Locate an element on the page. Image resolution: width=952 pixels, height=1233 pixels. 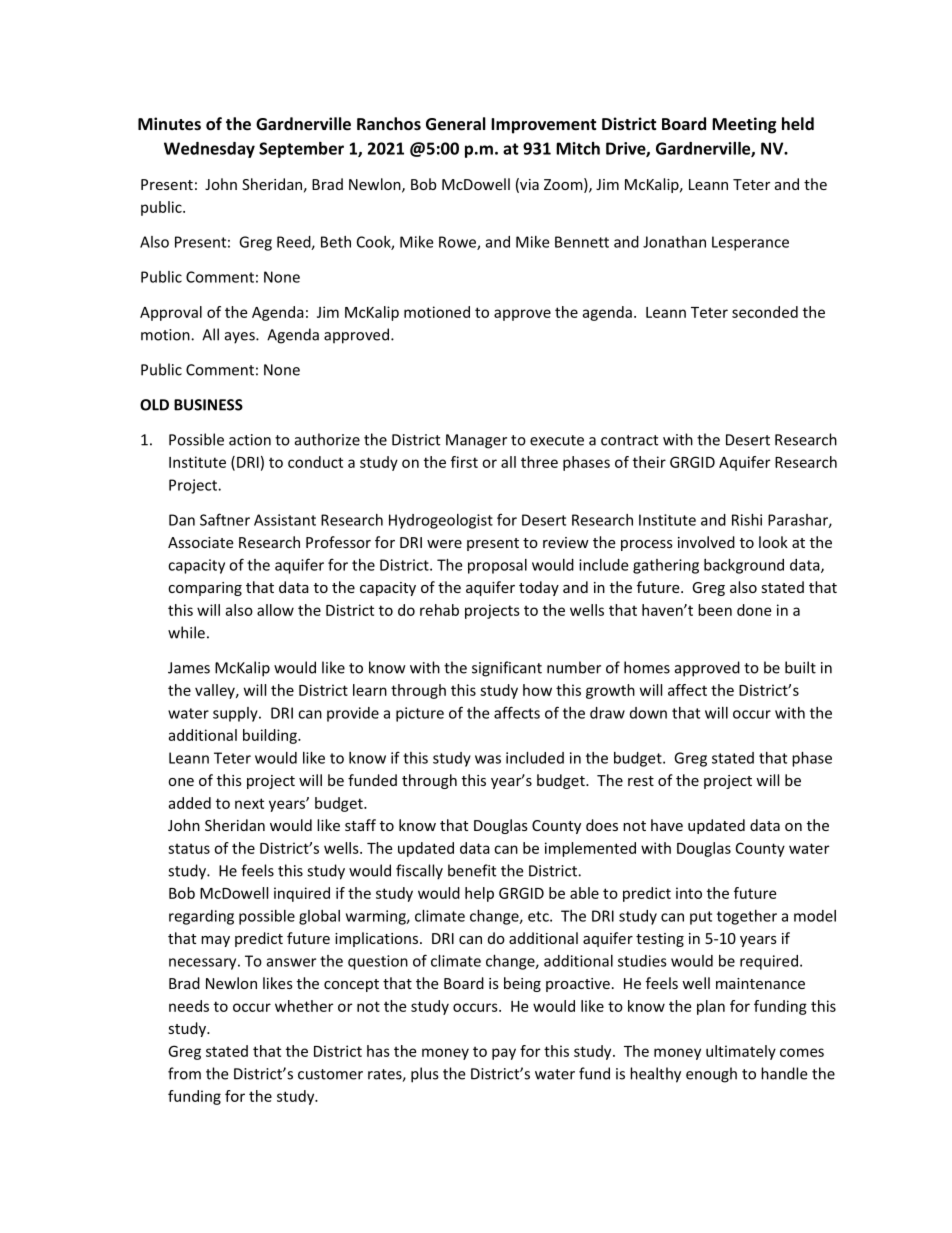
from is located at coordinates (184, 1073).
